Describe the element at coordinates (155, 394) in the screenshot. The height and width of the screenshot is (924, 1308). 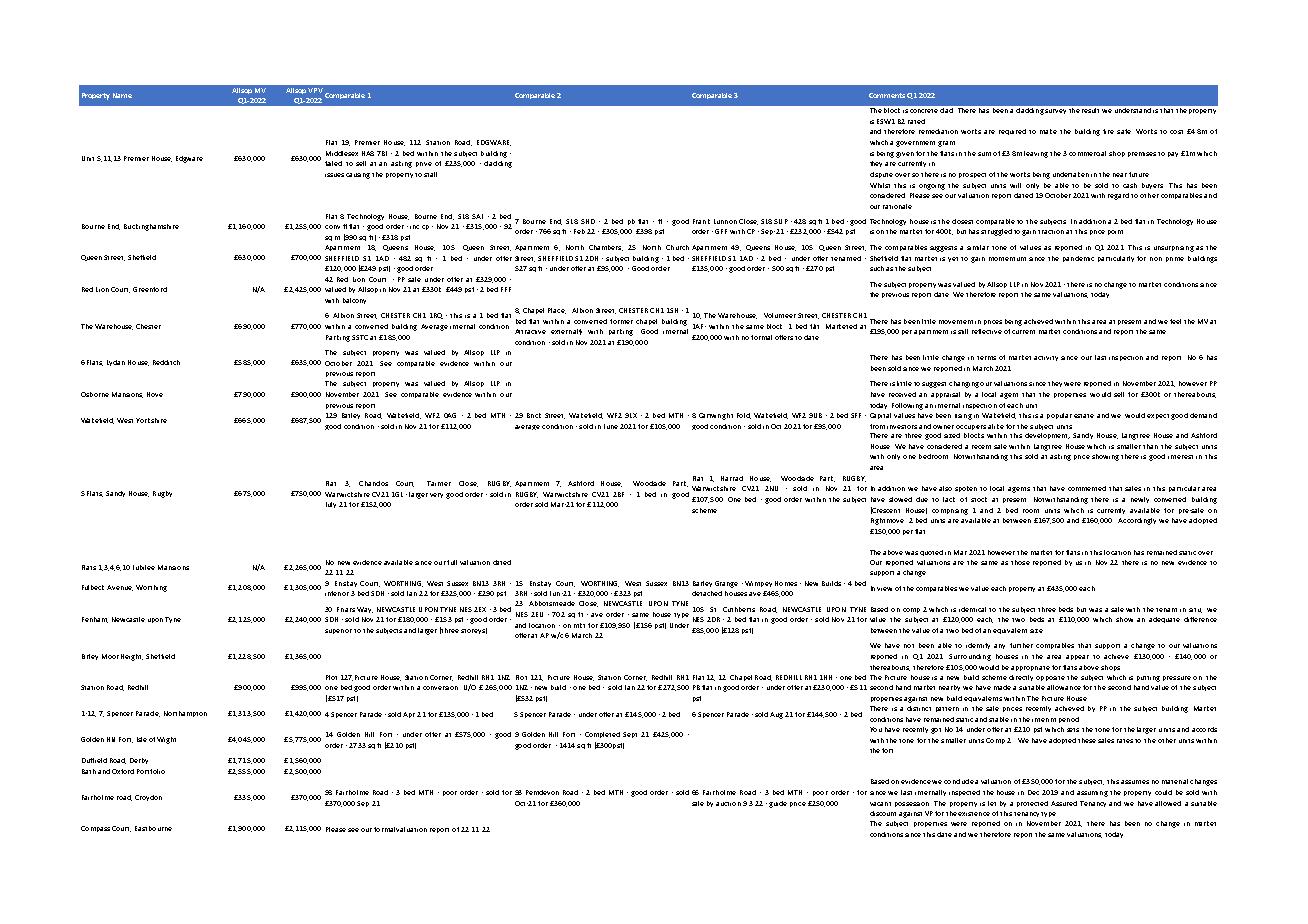
I see `Hove` at that location.
